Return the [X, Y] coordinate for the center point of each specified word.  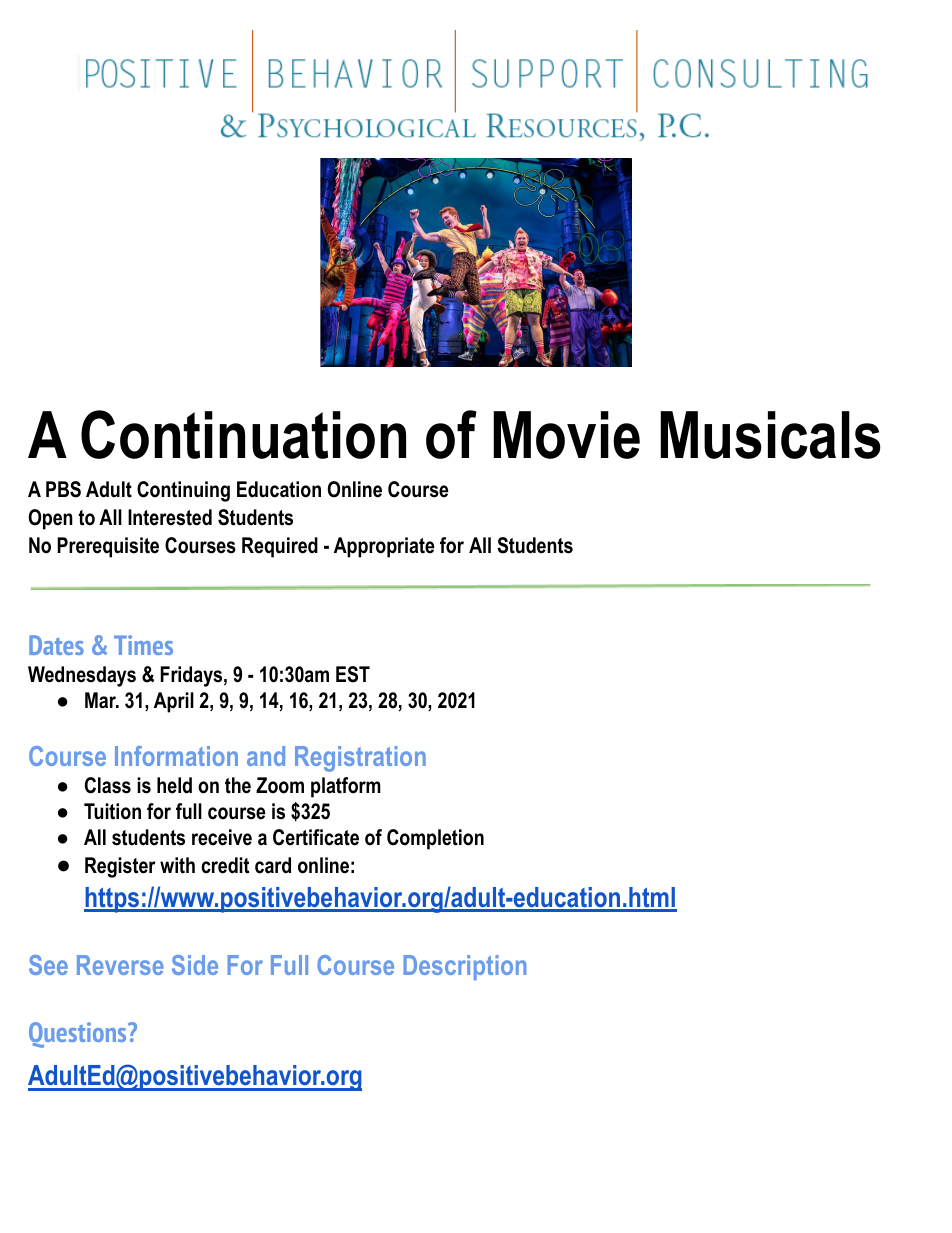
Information [176, 756]
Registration [360, 759]
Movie [566, 435]
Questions [79, 1035]
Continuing [183, 491]
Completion [435, 839]
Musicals [770, 435]
